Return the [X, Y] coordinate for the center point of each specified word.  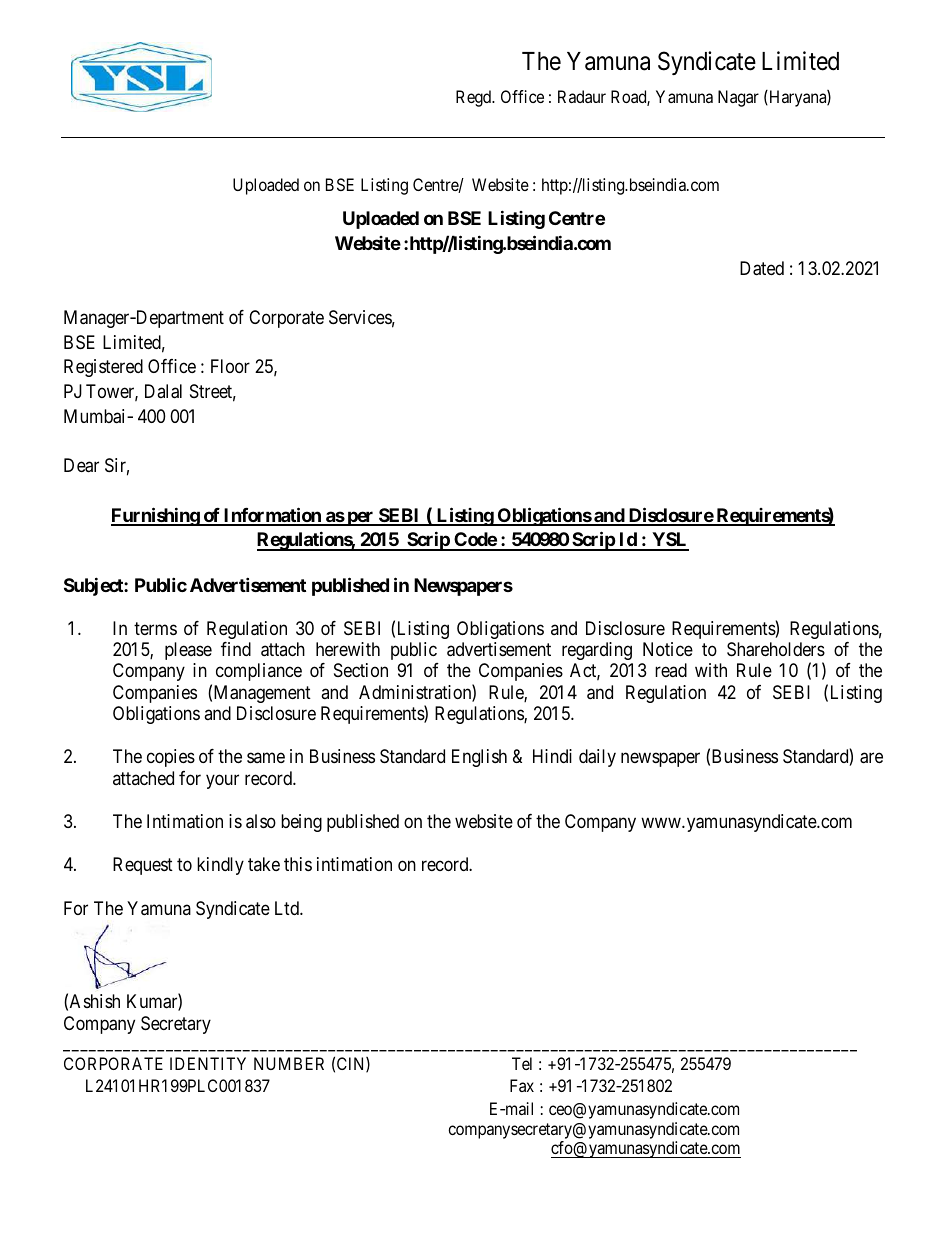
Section [361, 670]
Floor [230, 366]
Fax [522, 1085]
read [671, 670]
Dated [762, 268]
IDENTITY [208, 1063]
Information [272, 516]
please [188, 651]
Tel [522, 1063]
